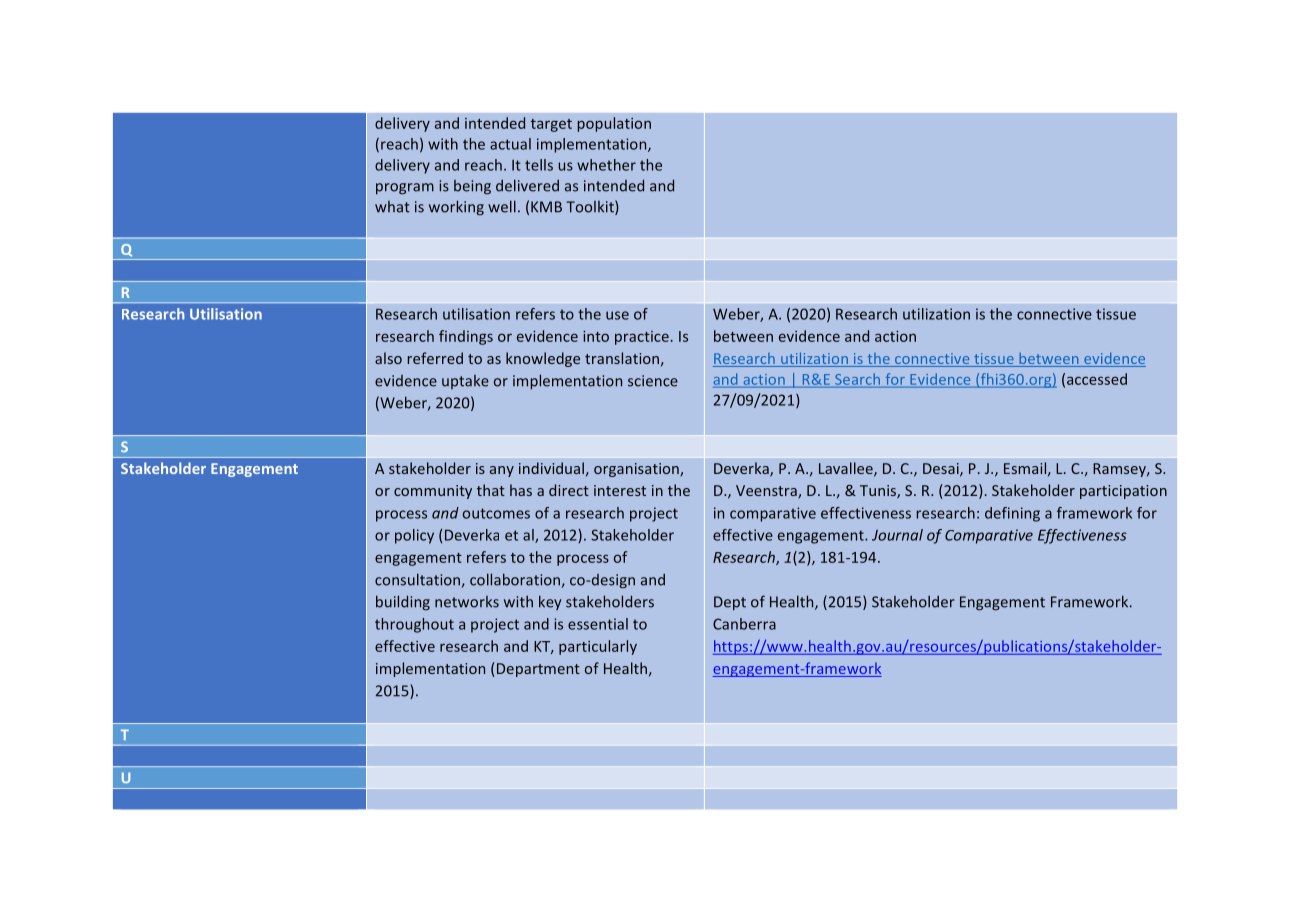 The width and height of the image is (1308, 924). I want to click on that, so click(491, 490).
